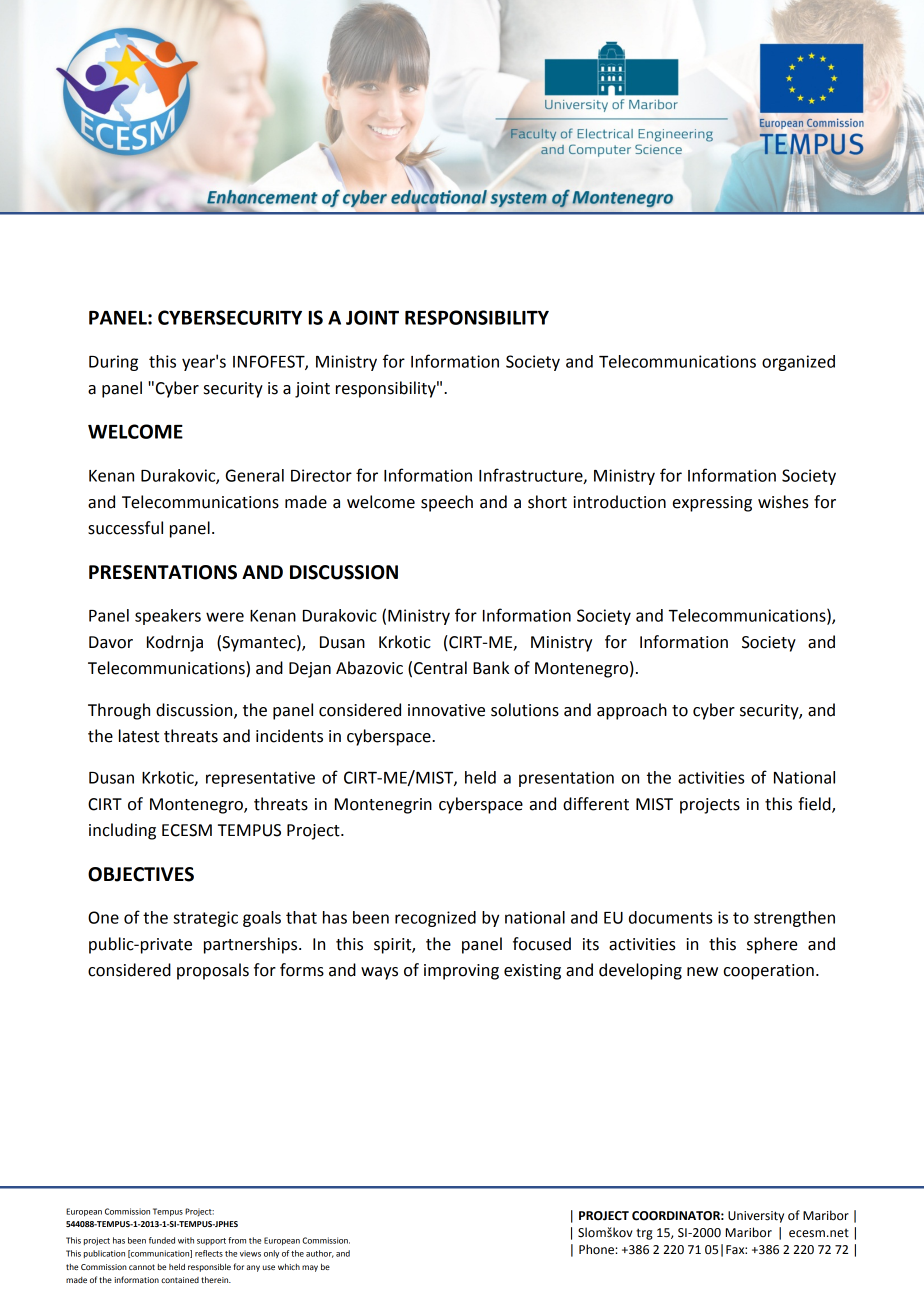 This document has width=924, height=1308. What do you see at coordinates (119, 711) in the document?
I see `Through` at bounding box center [119, 711].
